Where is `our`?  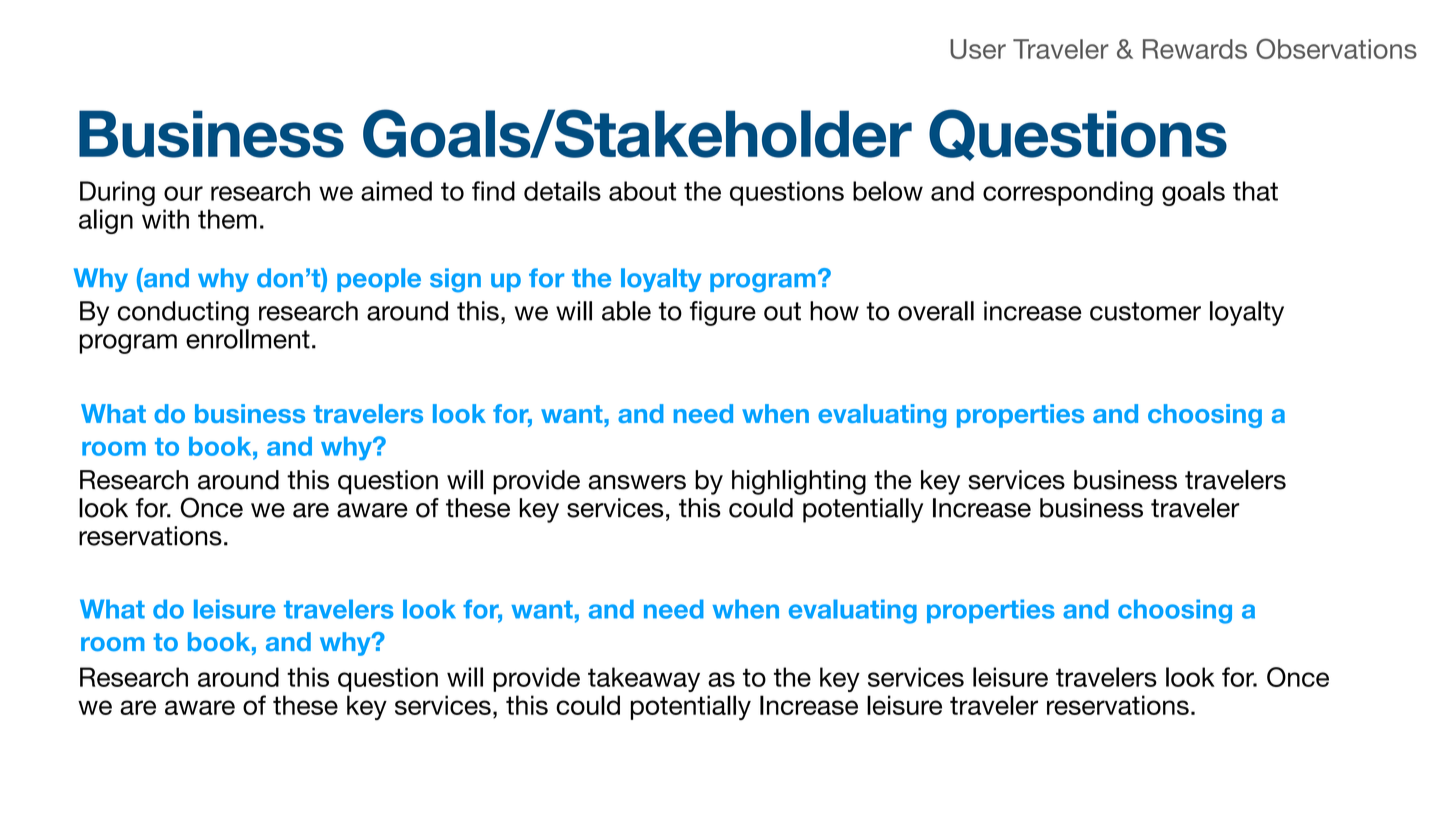
our is located at coordinates (183, 193).
